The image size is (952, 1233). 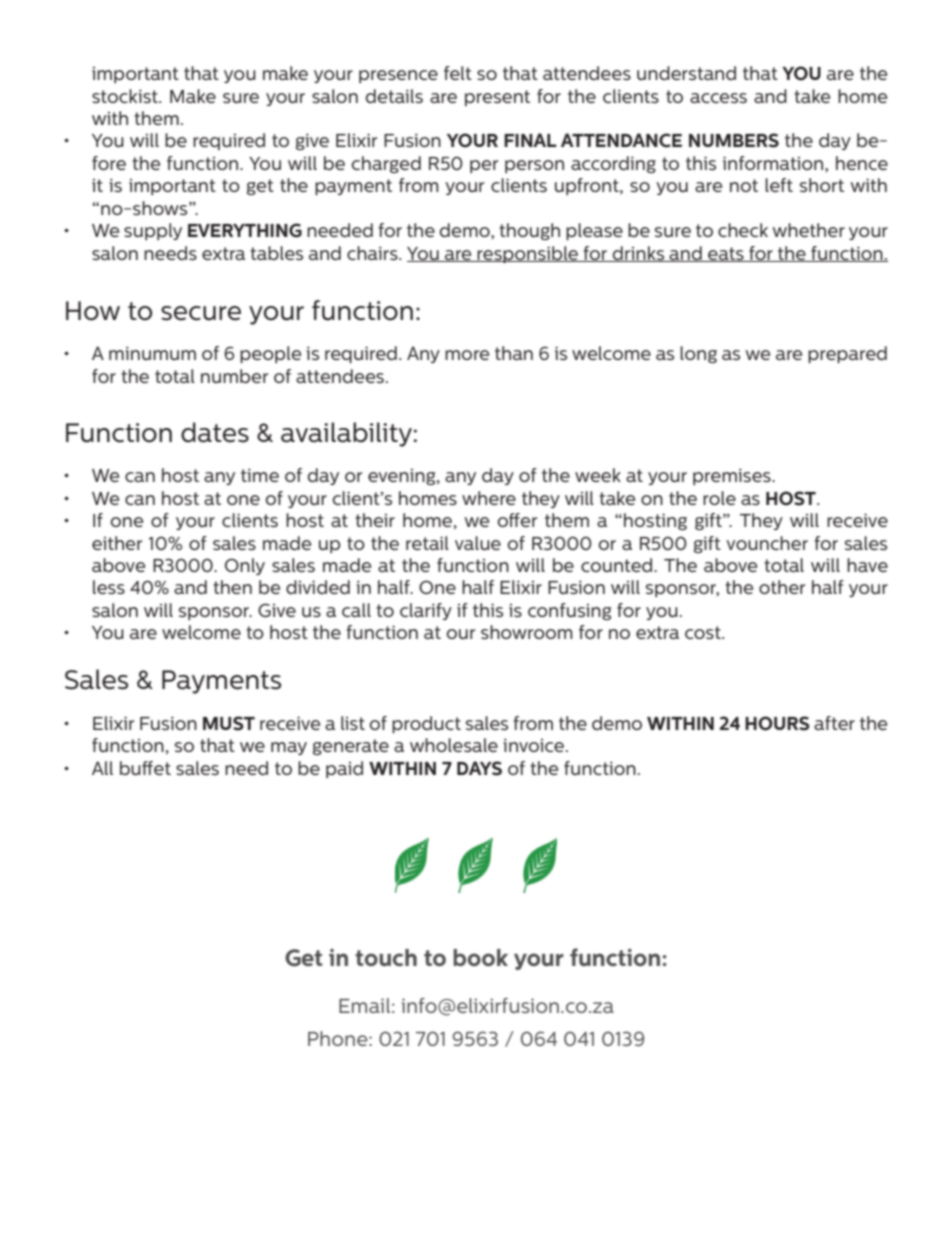 I want to click on value, so click(x=478, y=543).
